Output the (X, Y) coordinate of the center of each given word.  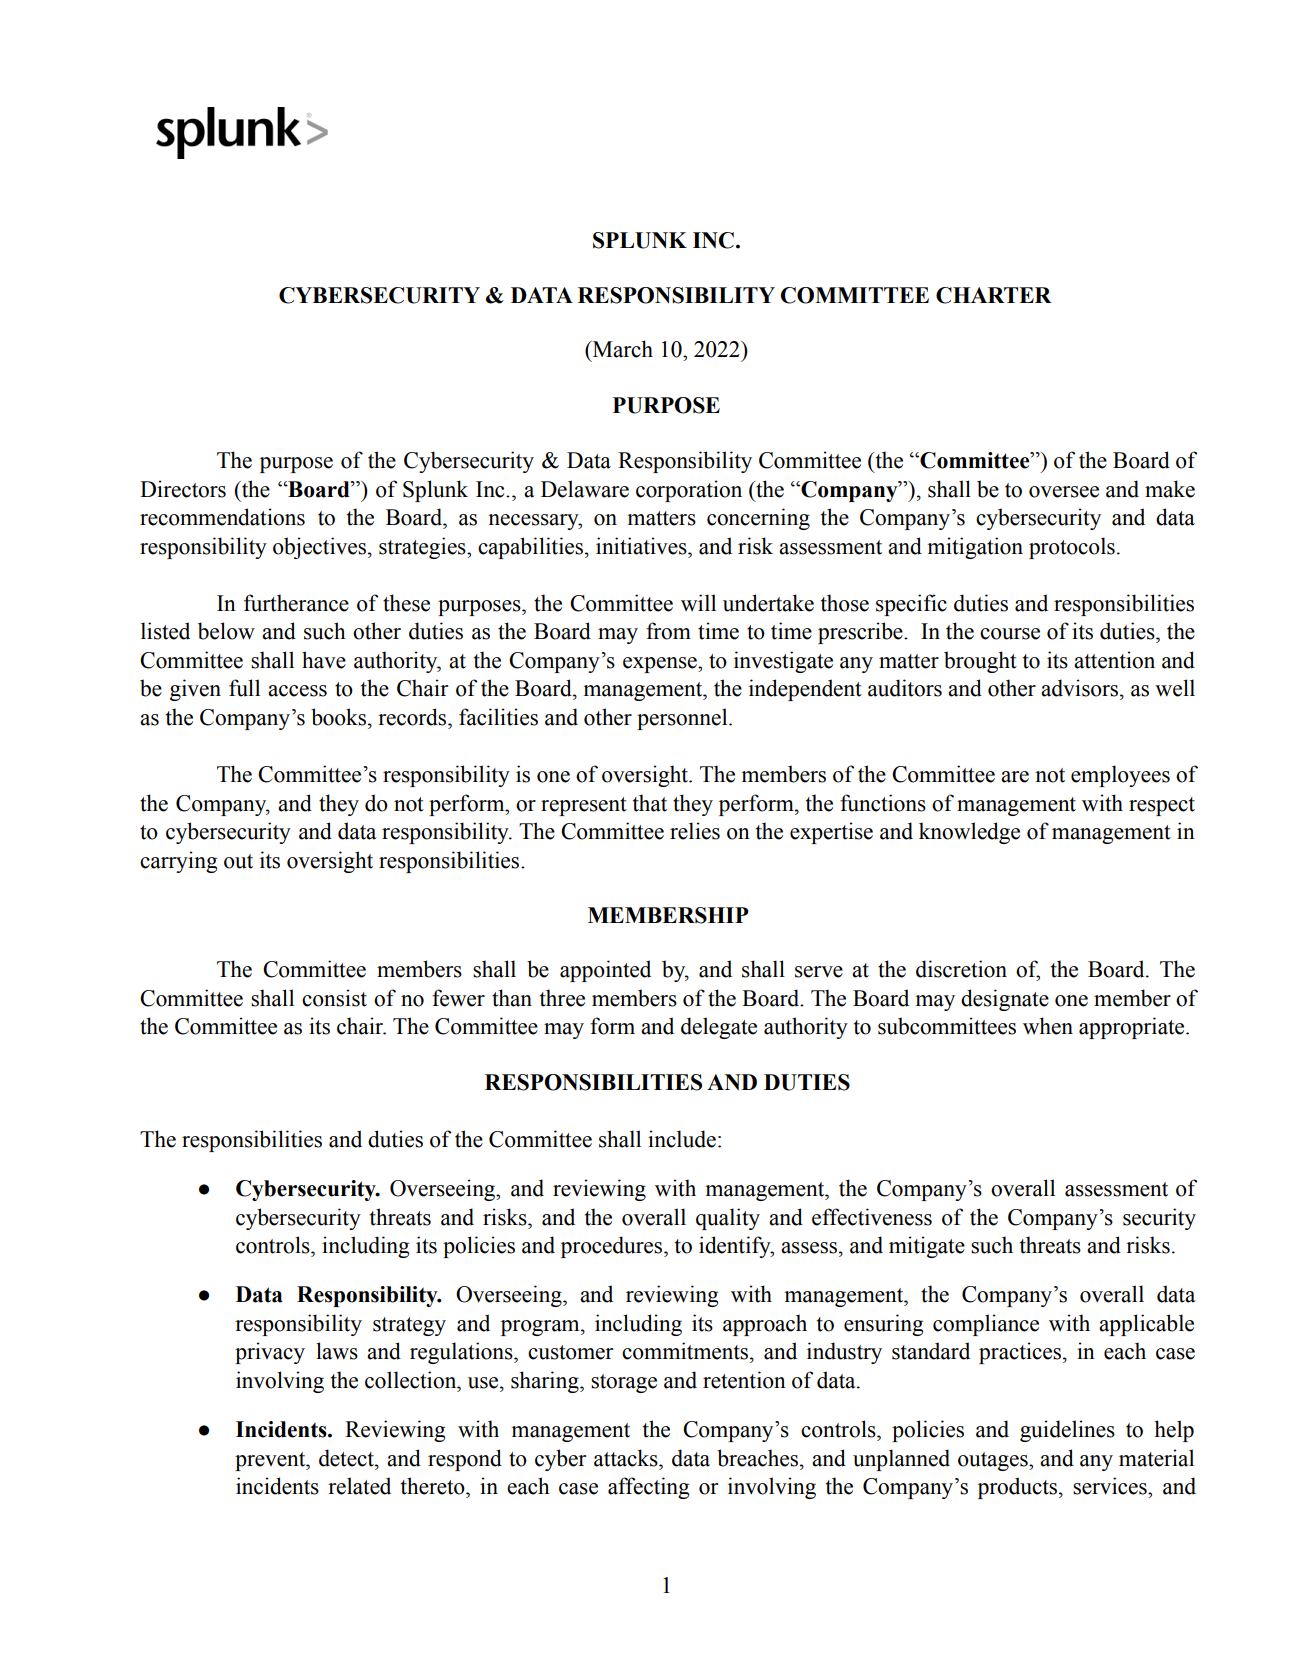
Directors (183, 489)
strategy (409, 1326)
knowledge (969, 833)
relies (695, 831)
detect (347, 1458)
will (698, 602)
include (682, 1139)
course (1010, 634)
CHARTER (993, 295)
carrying (178, 862)
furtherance (296, 603)
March (622, 349)
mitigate (927, 1247)
